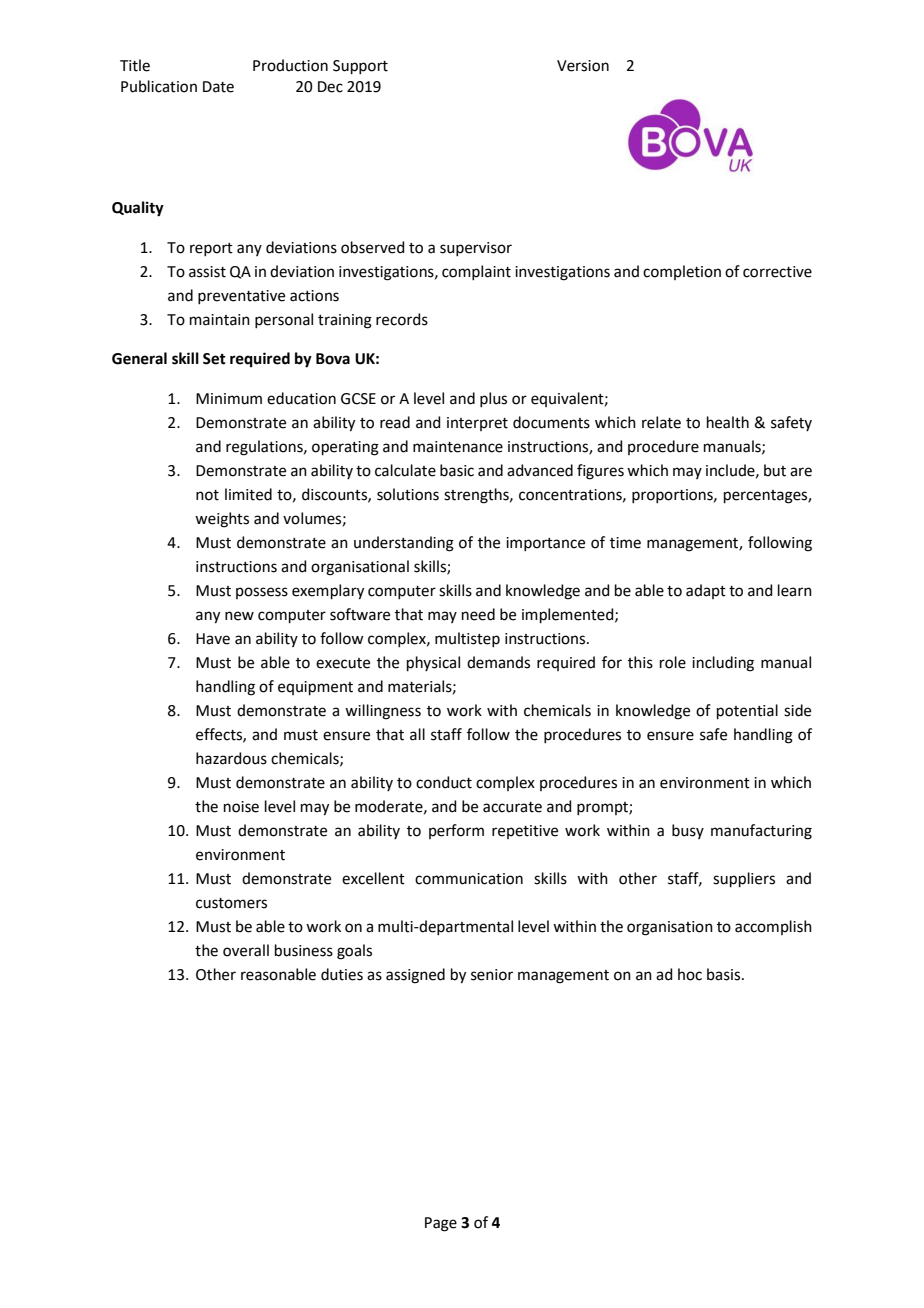  Describe the element at coordinates (360, 67) in the screenshot. I see `Support` at that location.
